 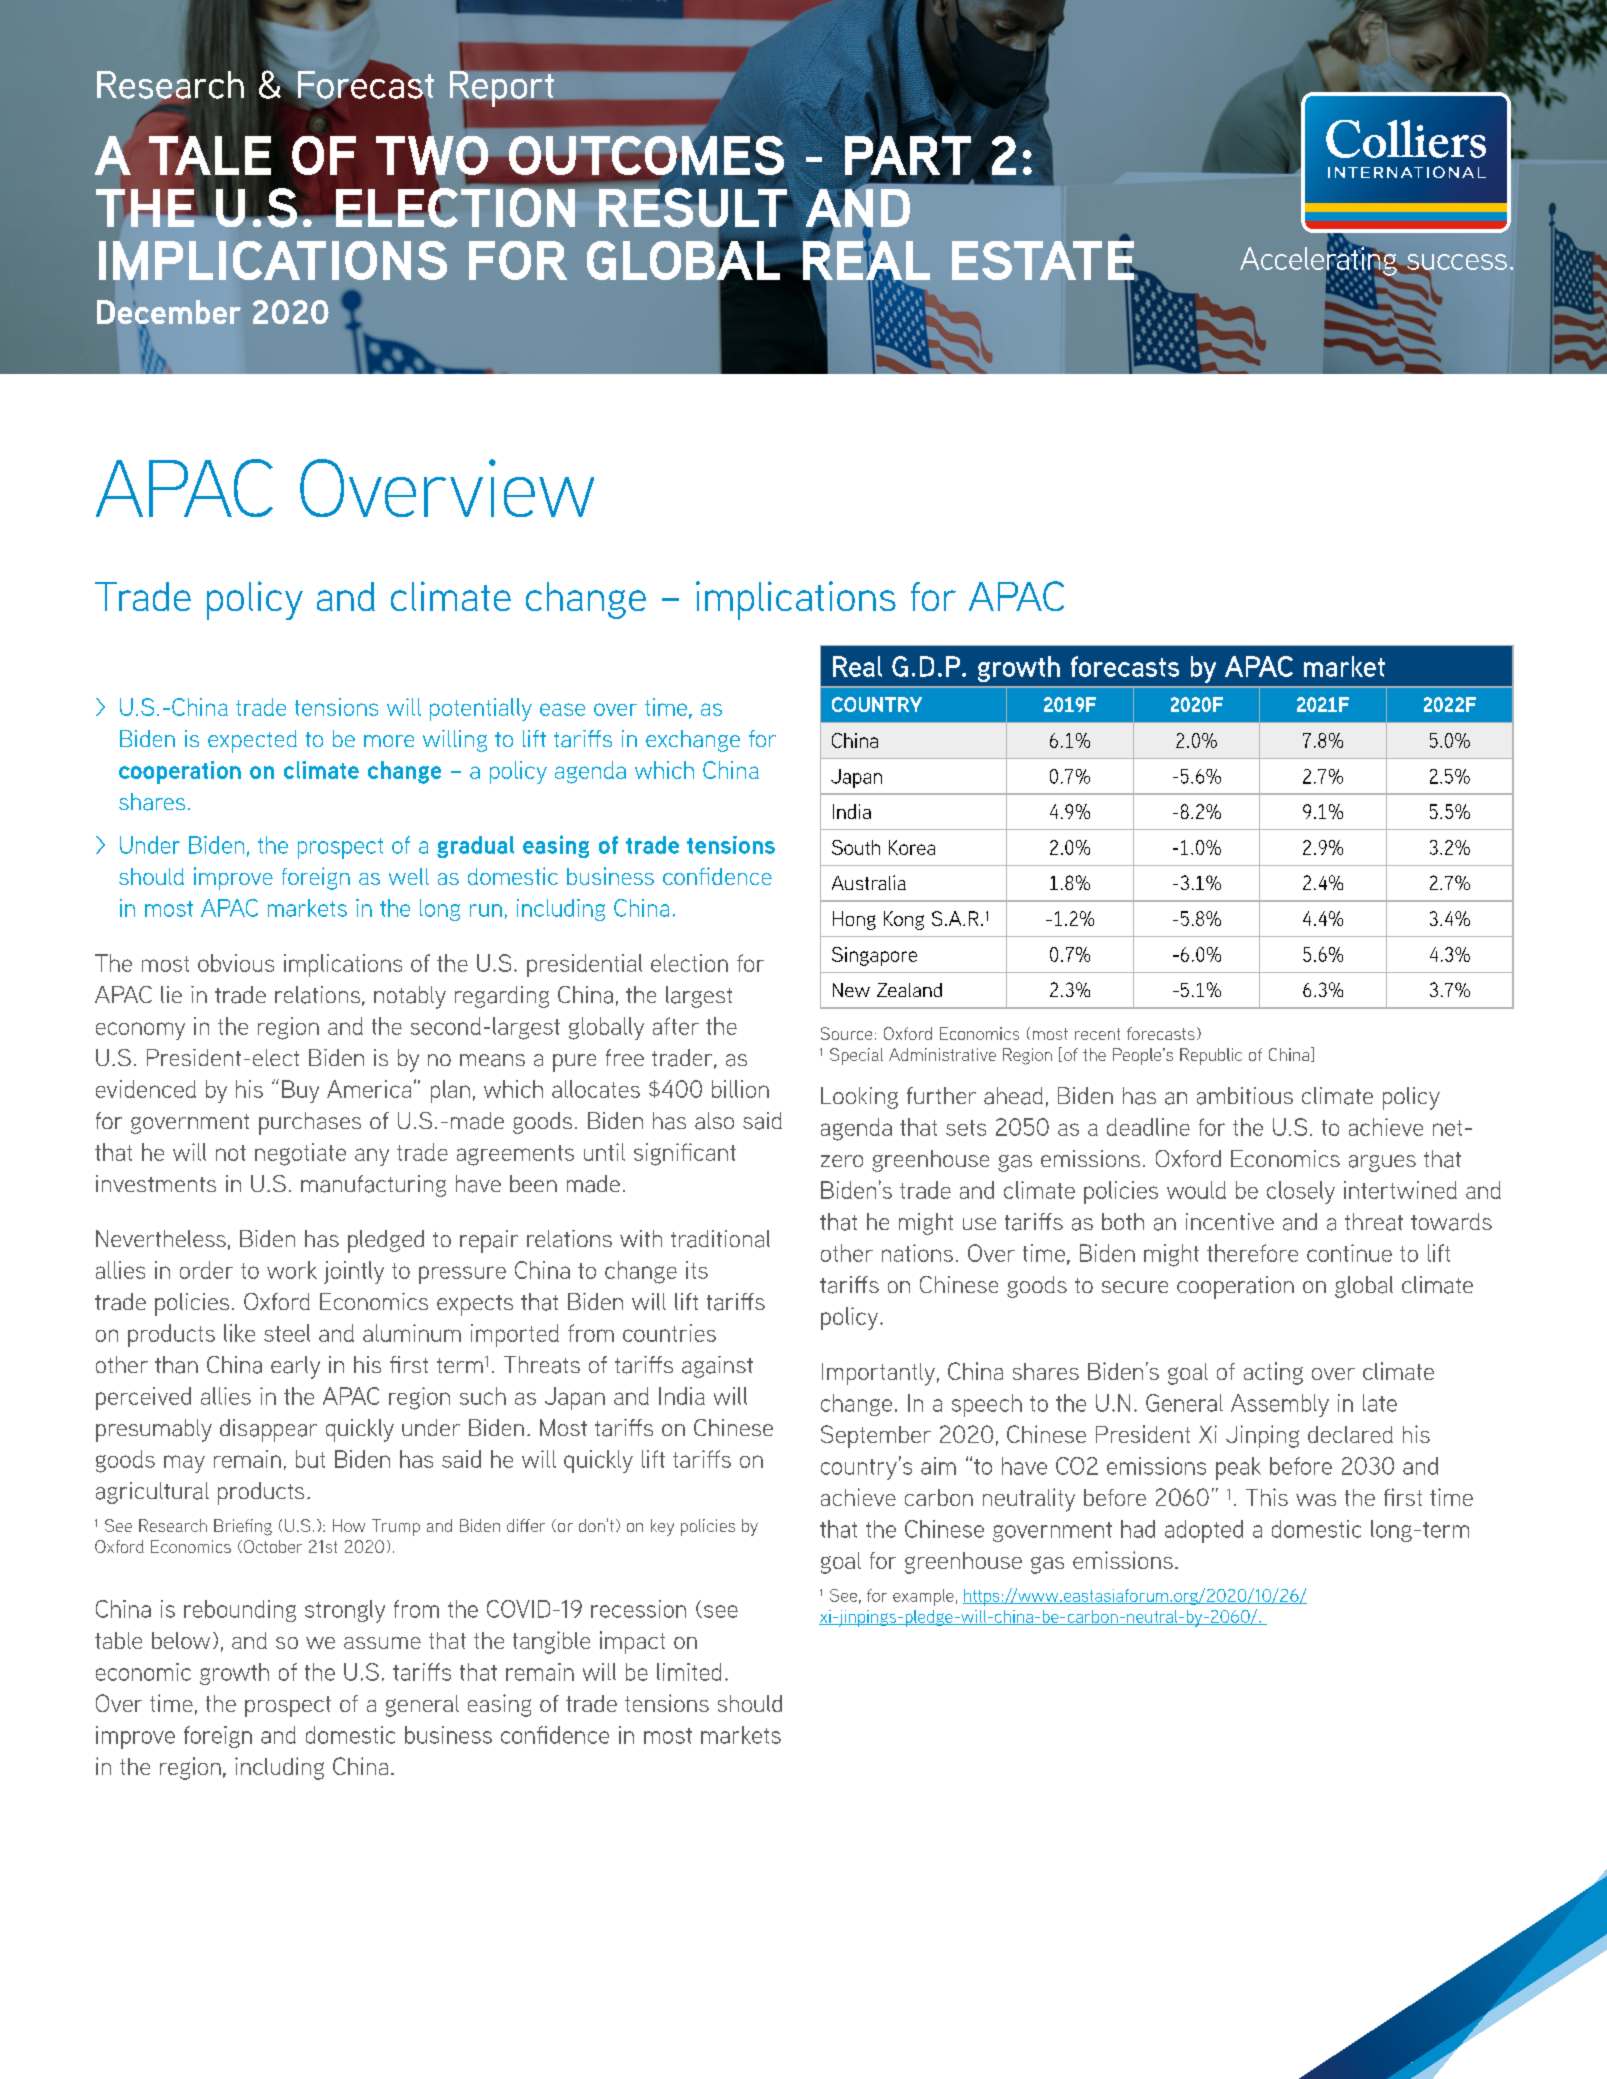 What do you see at coordinates (1211, 1056) in the document?
I see `Republic` at bounding box center [1211, 1056].
